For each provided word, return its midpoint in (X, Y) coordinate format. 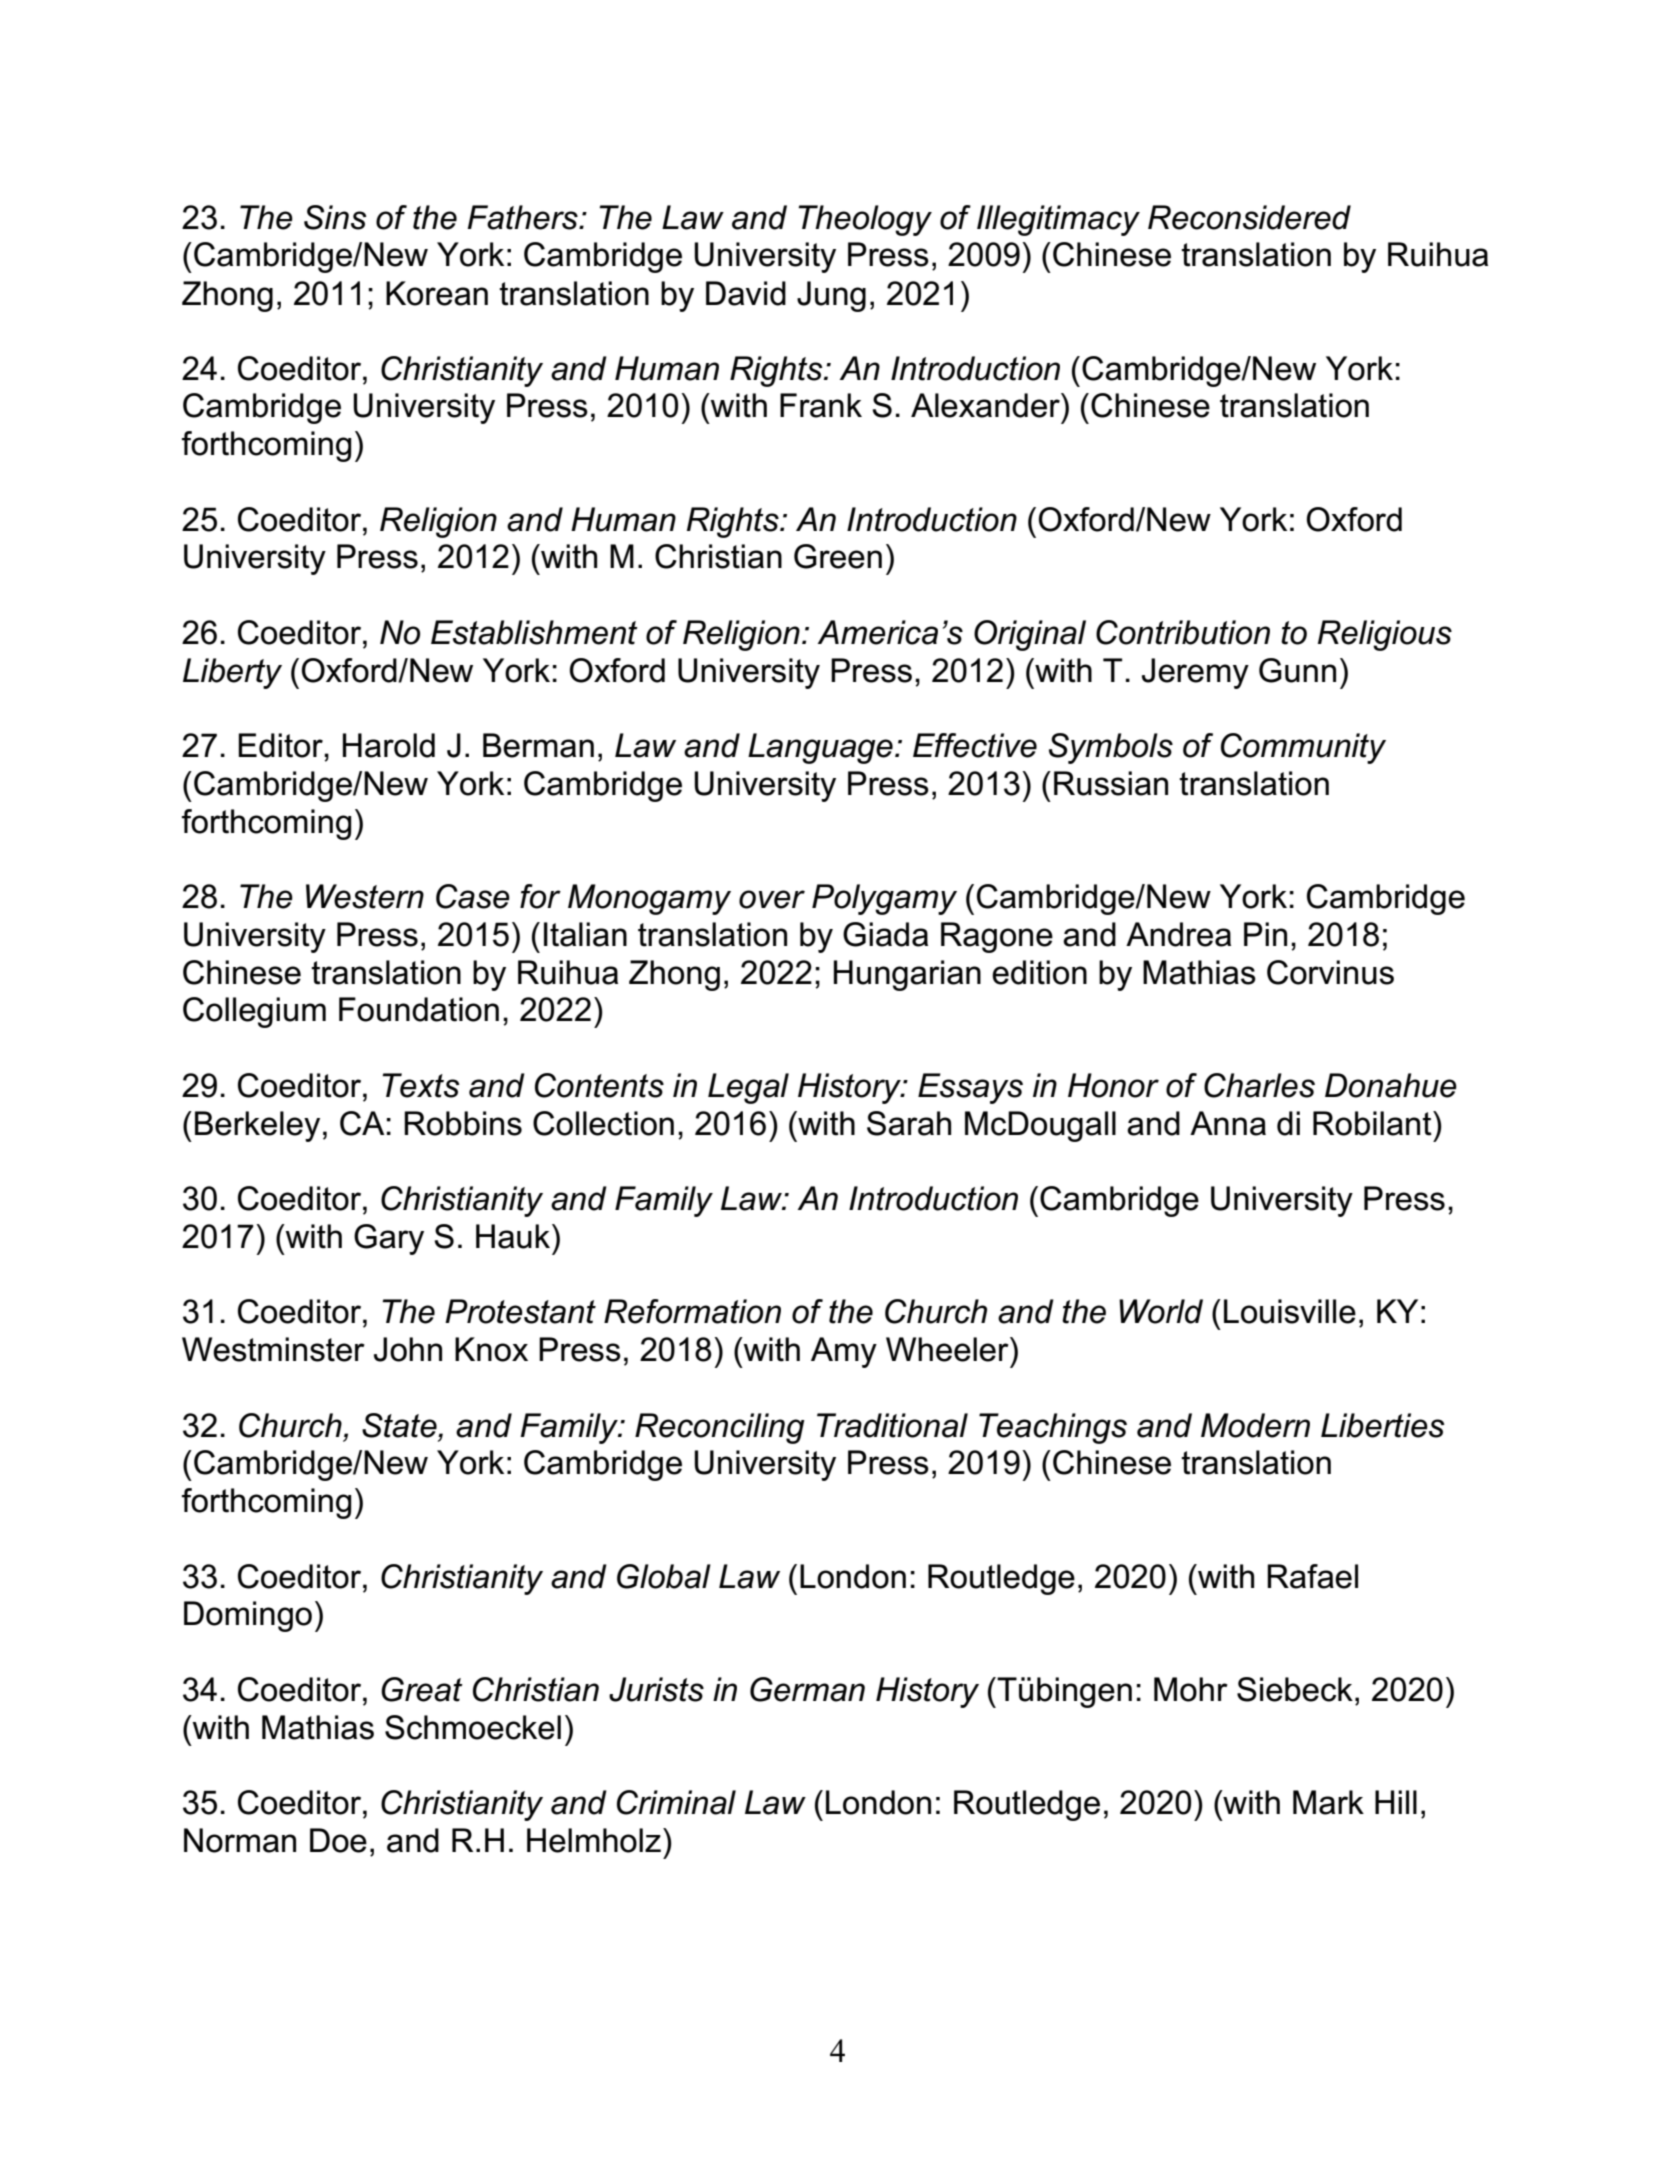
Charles (1259, 1085)
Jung (831, 296)
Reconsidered (1249, 217)
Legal (748, 1088)
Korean (437, 293)
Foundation (419, 1009)
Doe (338, 1840)
